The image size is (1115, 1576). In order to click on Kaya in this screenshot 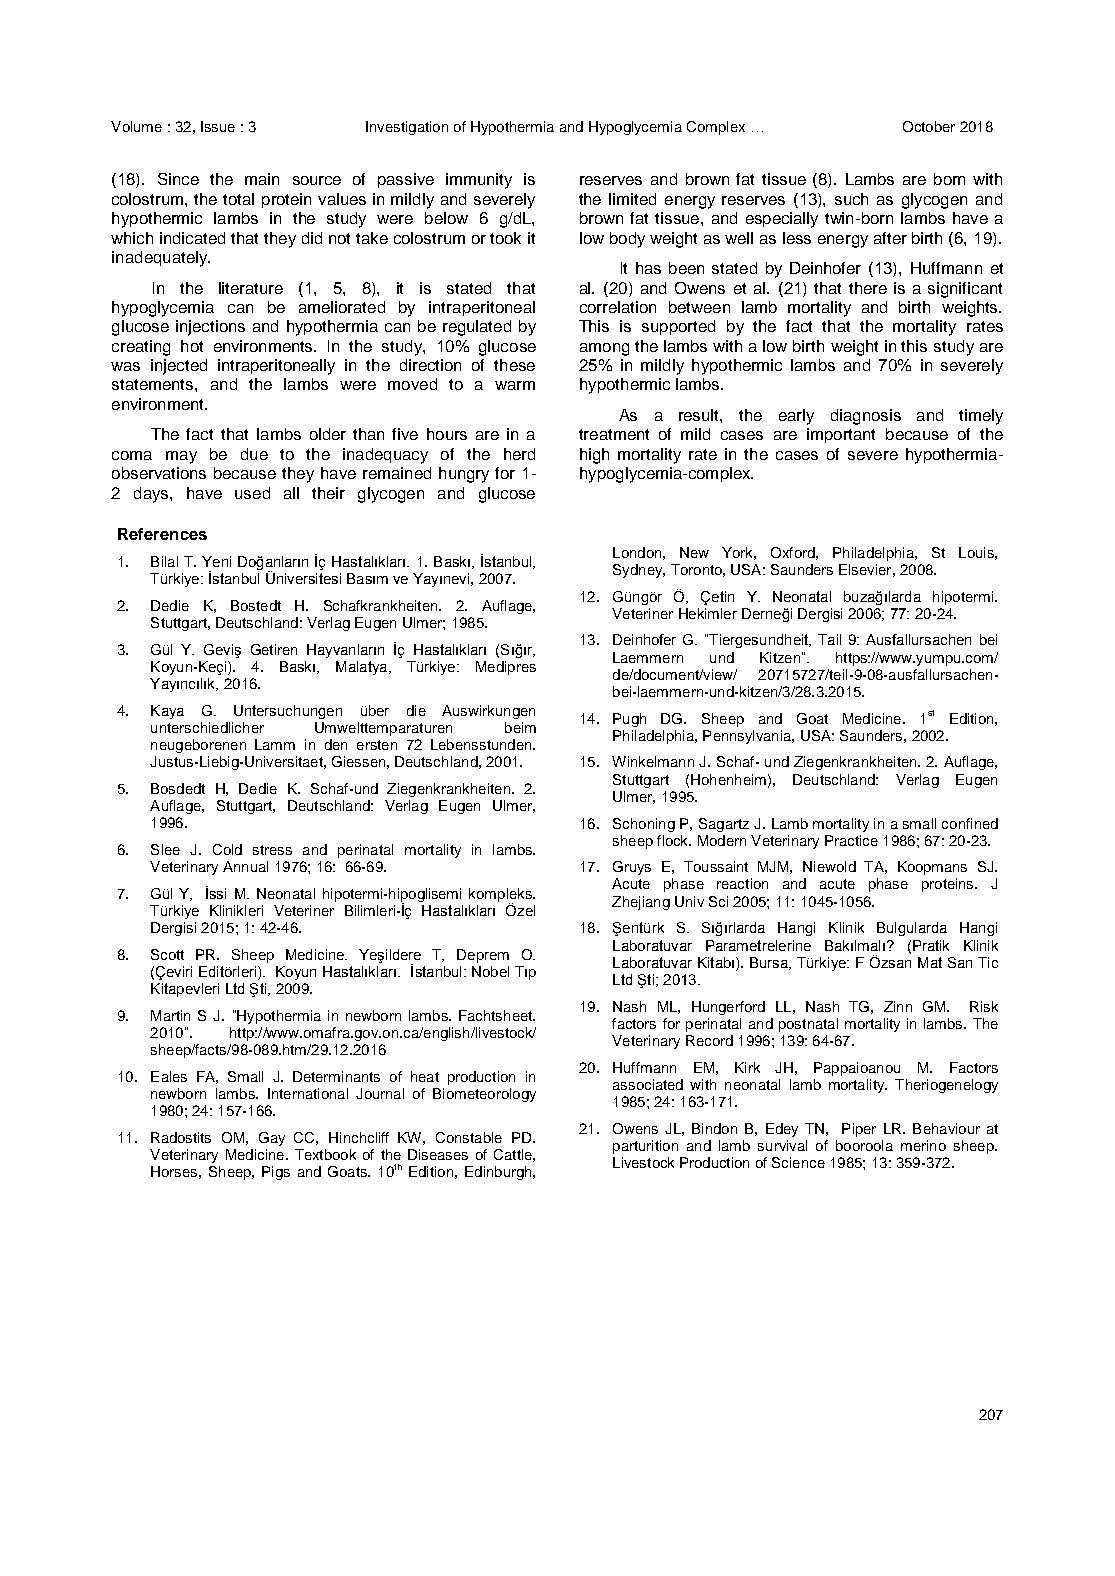, I will do `click(167, 712)`.
